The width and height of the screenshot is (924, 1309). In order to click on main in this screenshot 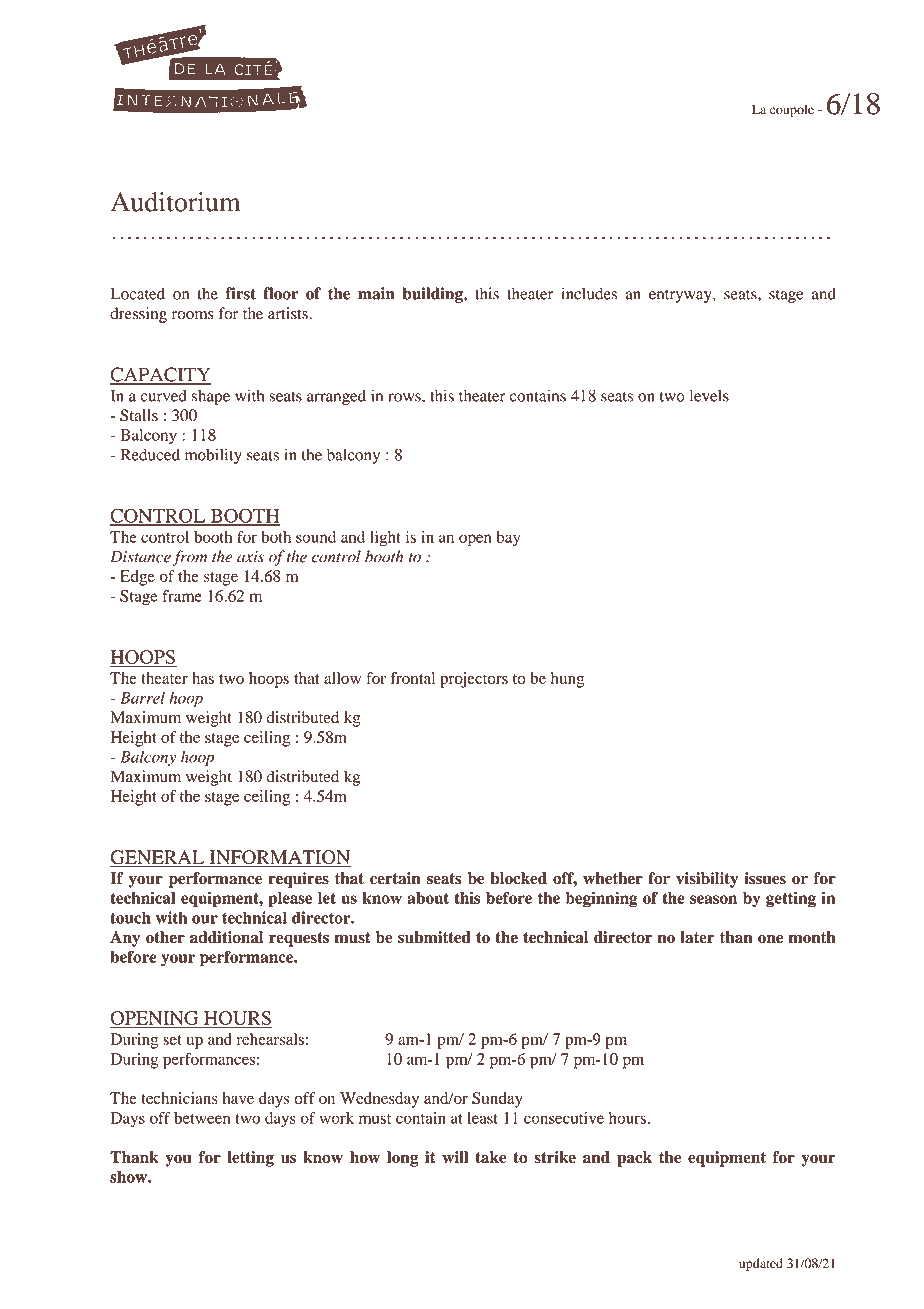, I will do `click(376, 293)`.
